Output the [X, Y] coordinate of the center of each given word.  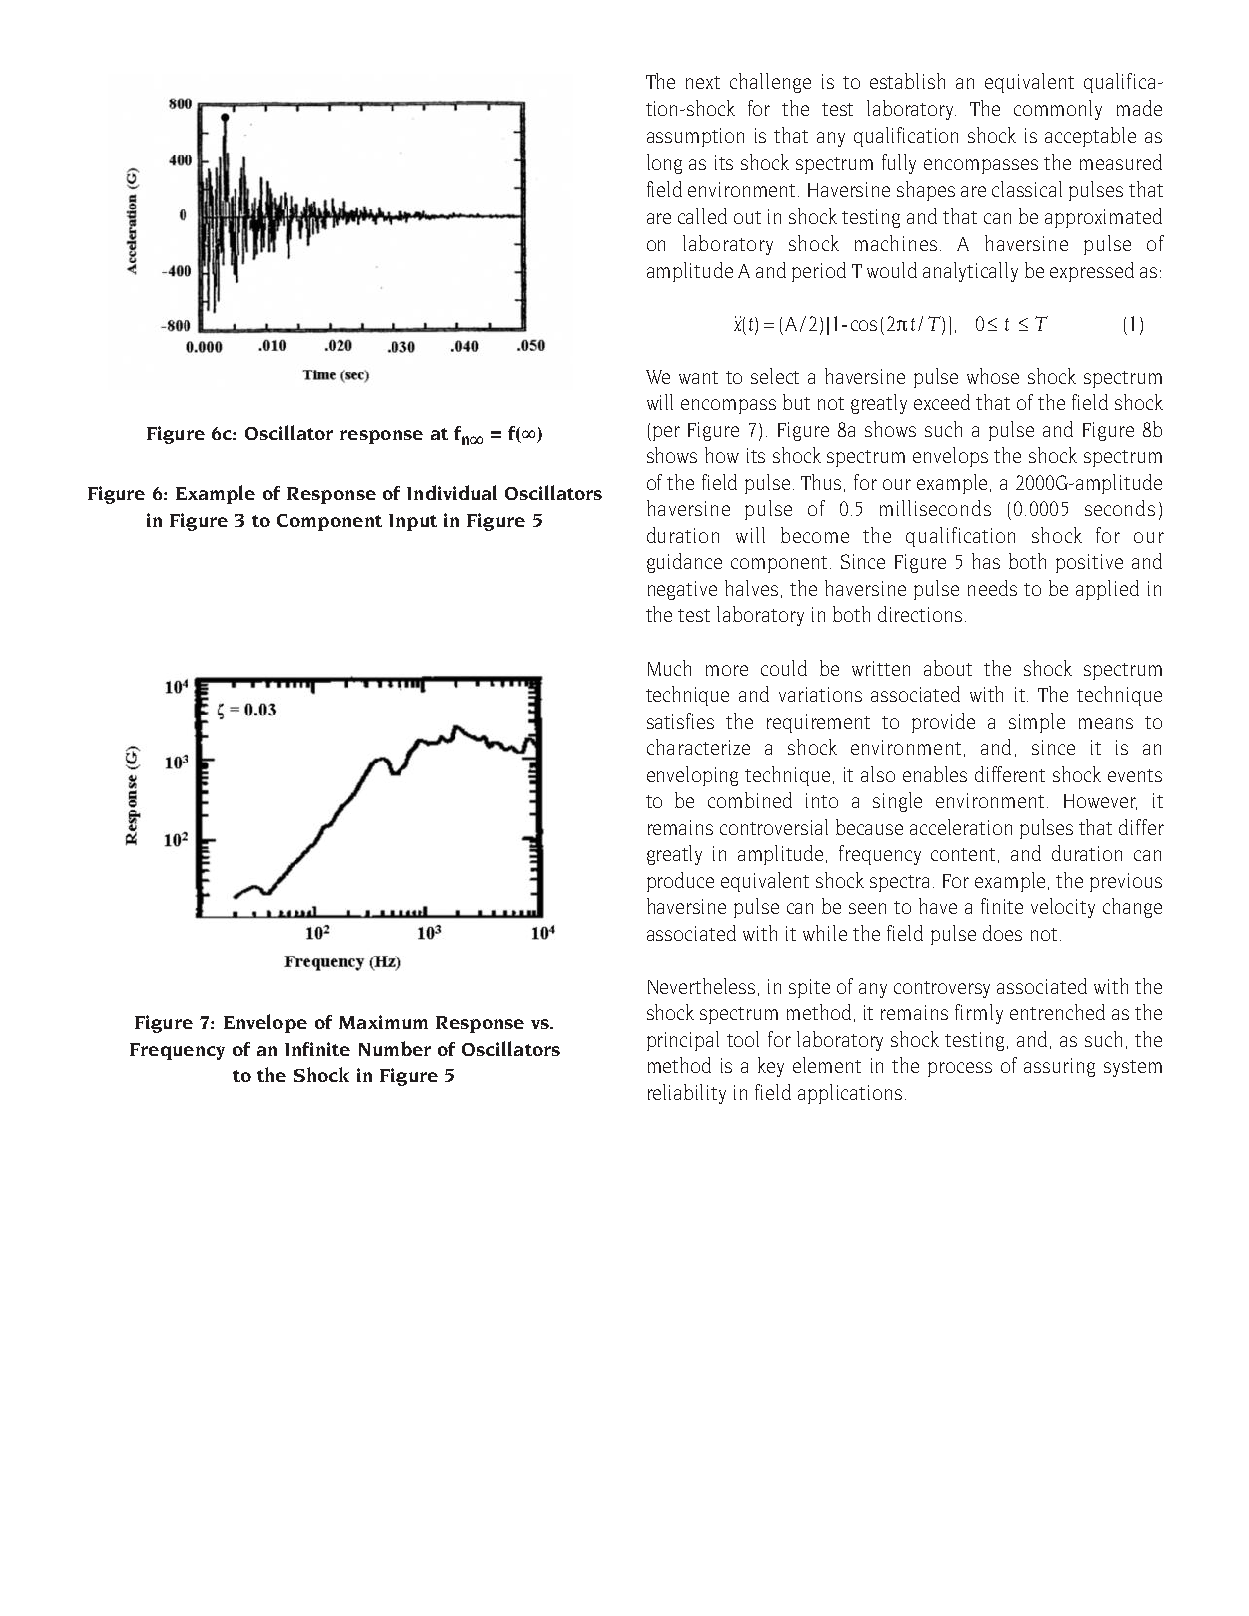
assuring [1059, 1067]
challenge [770, 83]
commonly [1058, 110]
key [771, 1067]
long [664, 164]
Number [395, 1048]
